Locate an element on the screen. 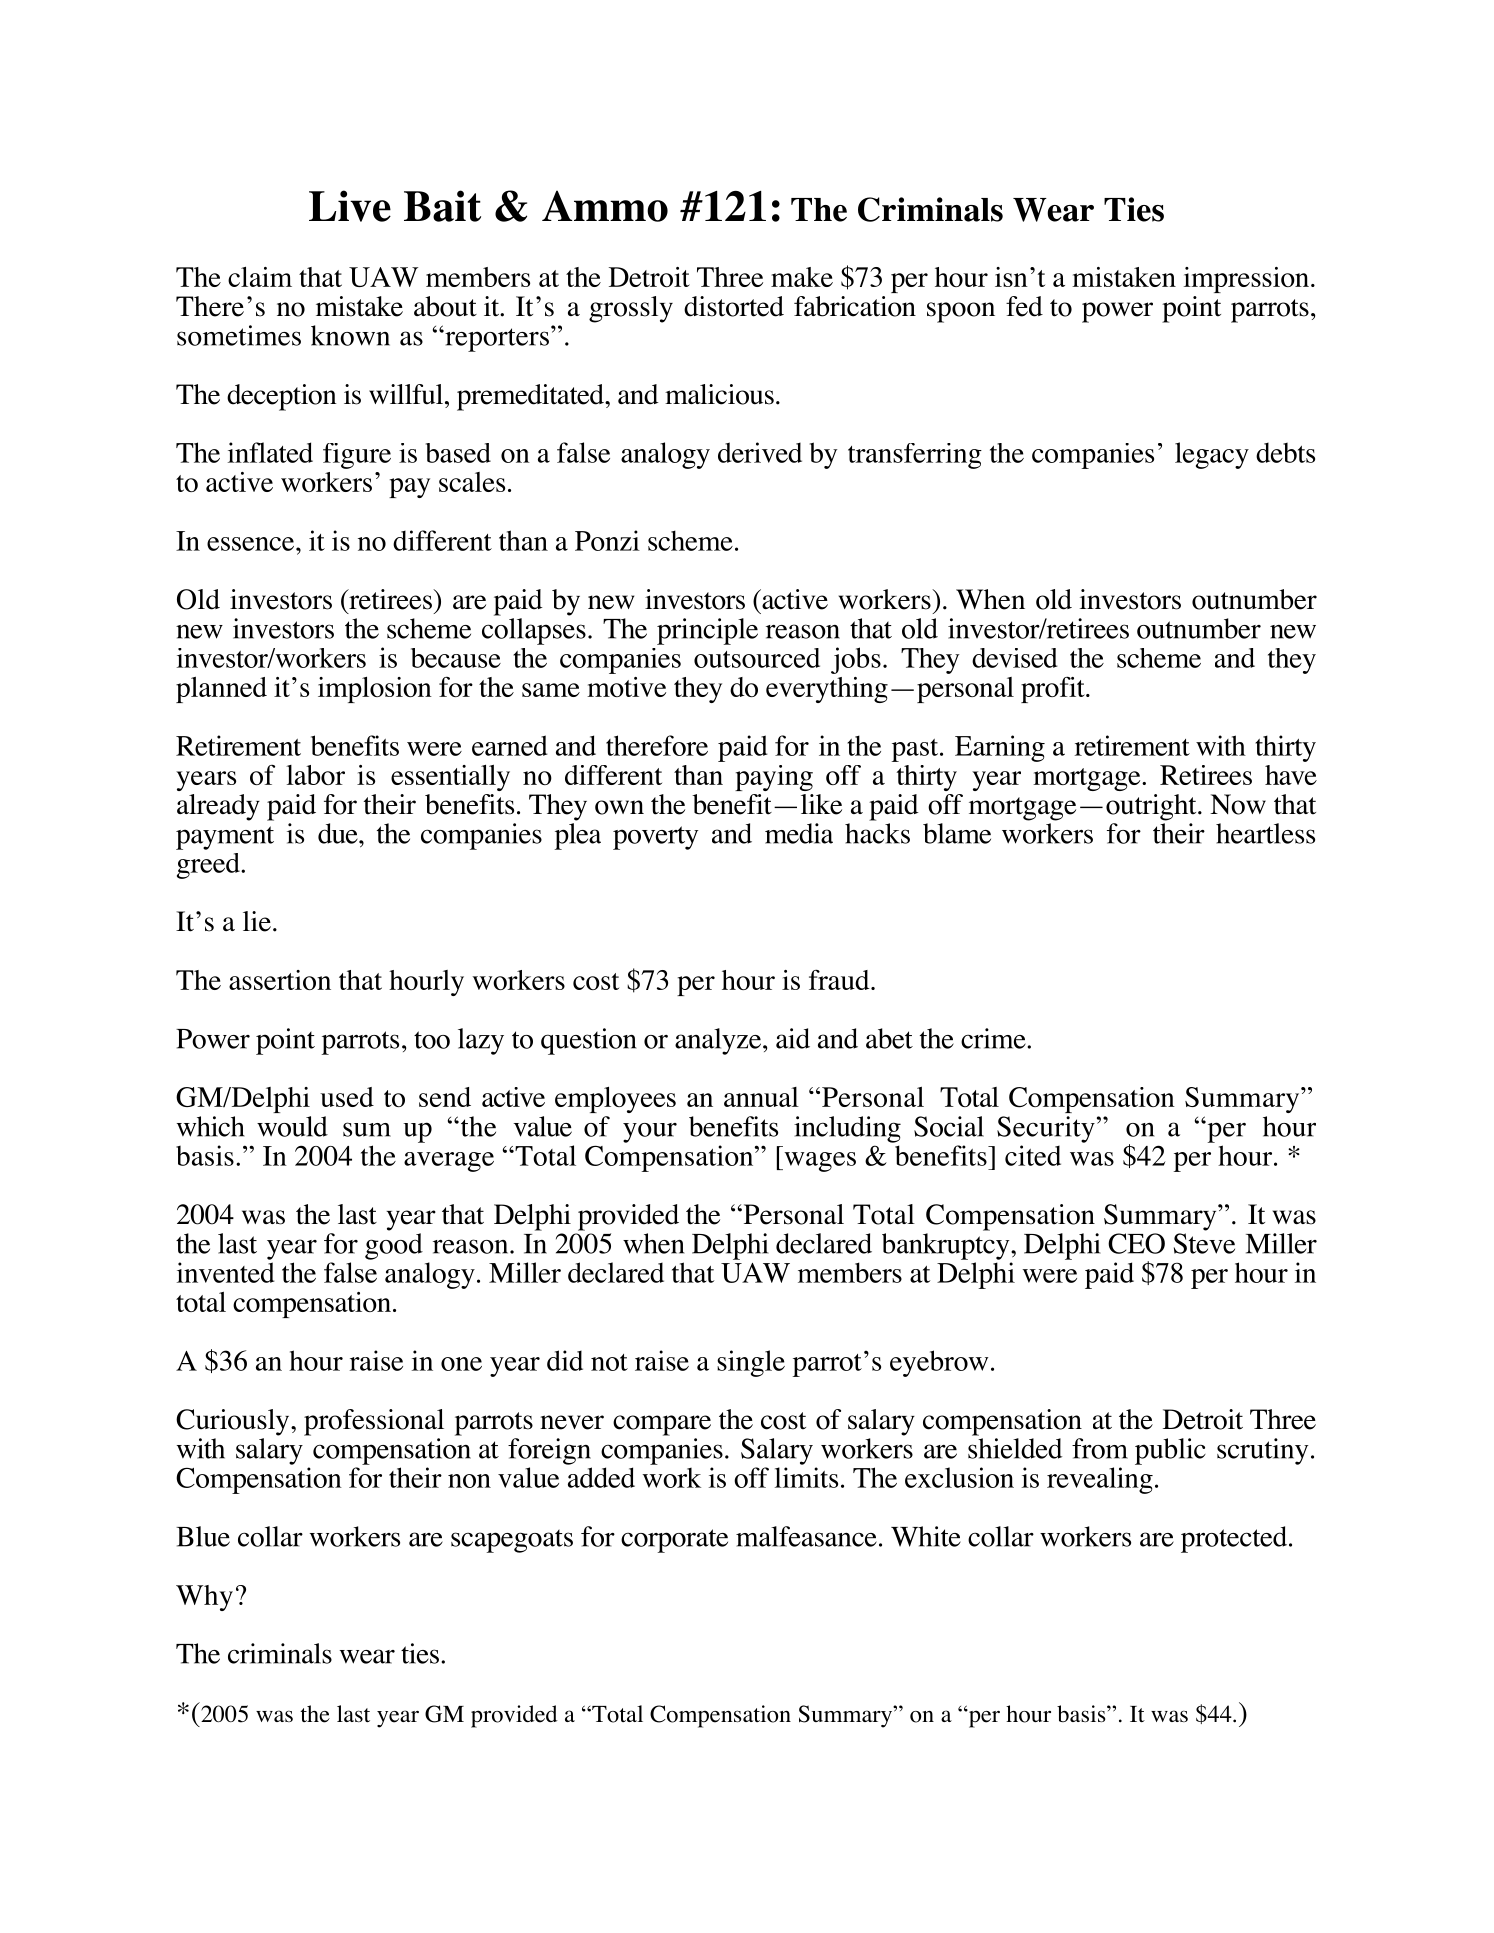 This screenshot has width=1494, height=1933. essence is located at coordinates (252, 544).
